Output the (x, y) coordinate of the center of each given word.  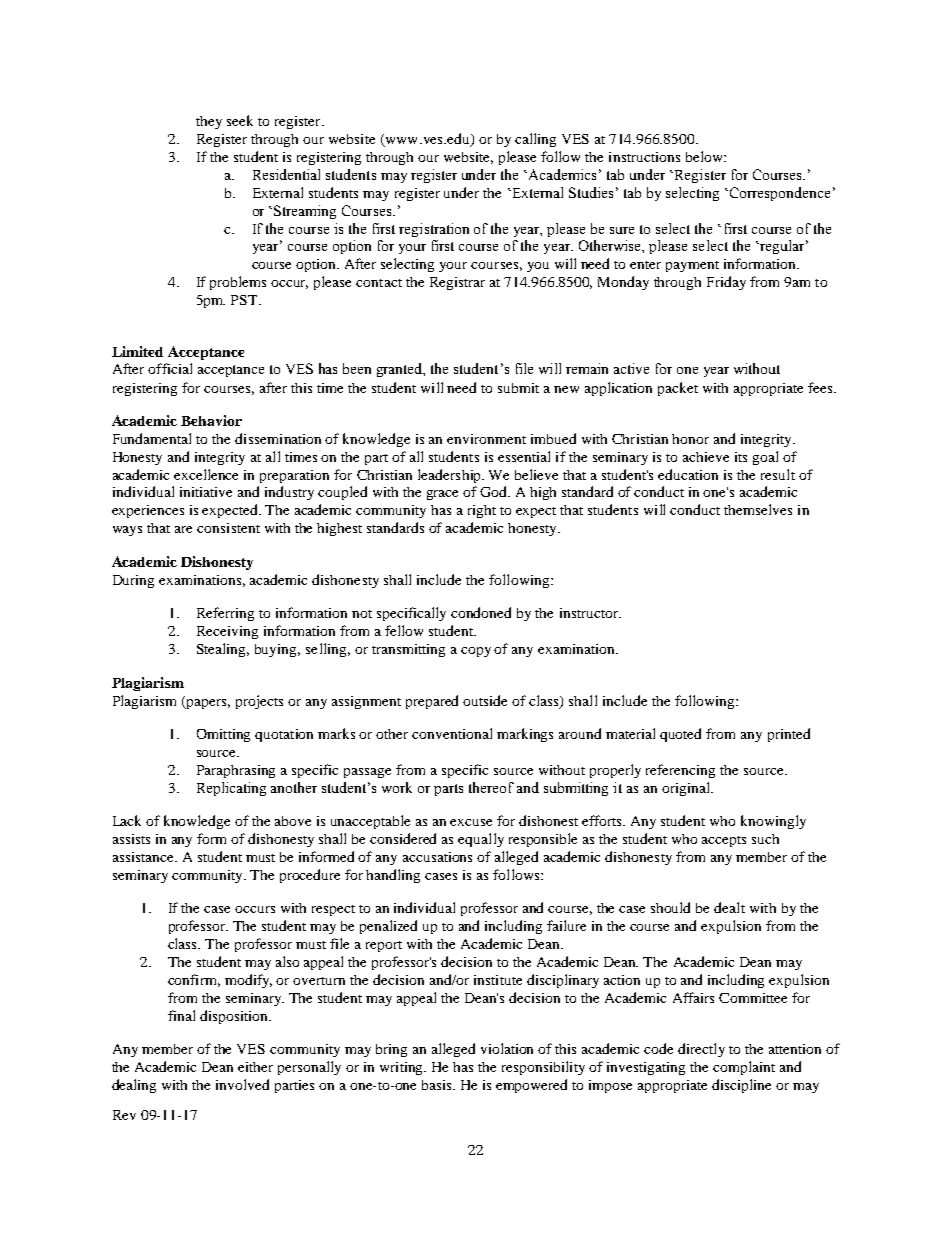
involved (242, 1084)
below (705, 156)
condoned (481, 612)
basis (438, 1085)
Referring (225, 614)
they (209, 122)
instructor (590, 613)
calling (535, 140)
